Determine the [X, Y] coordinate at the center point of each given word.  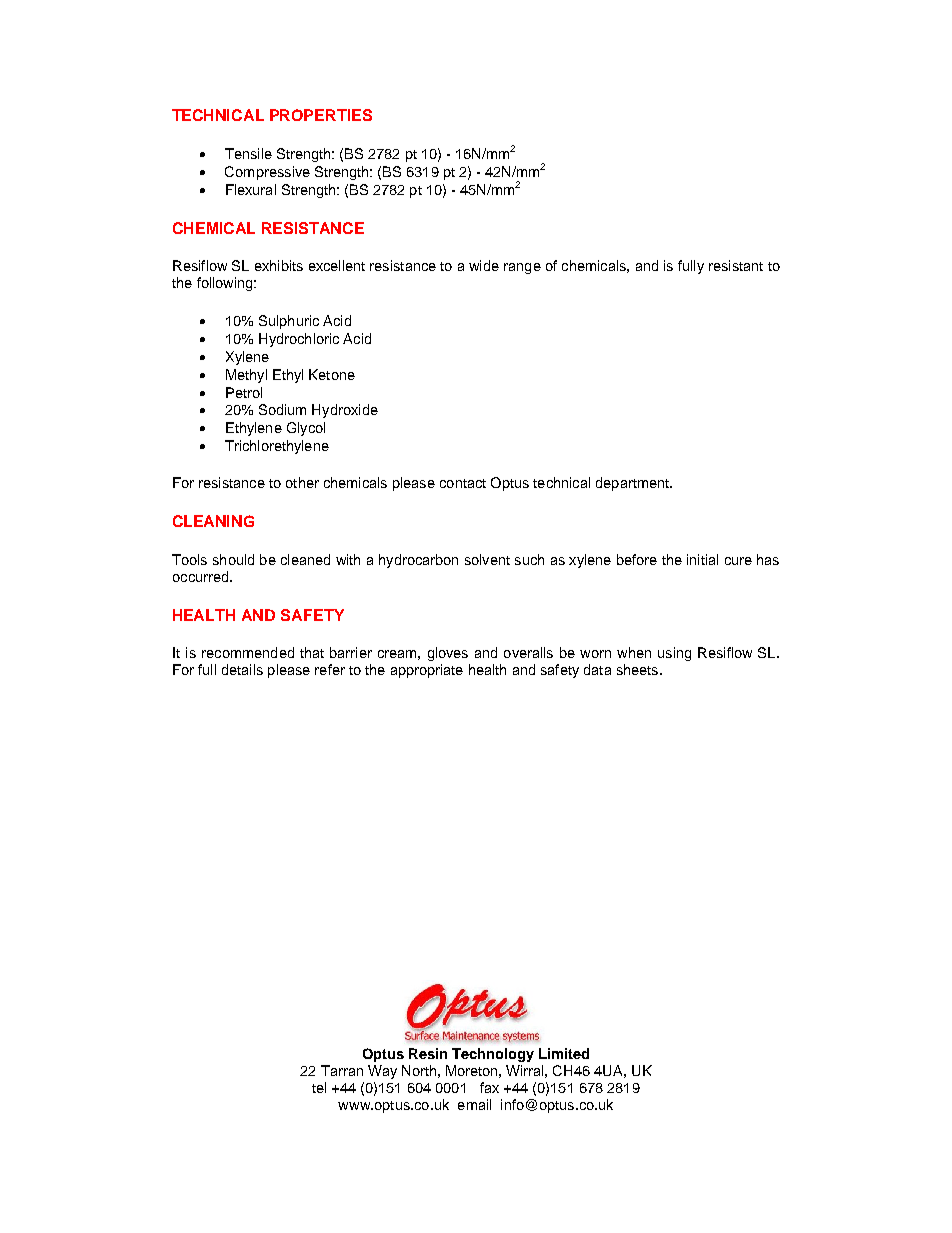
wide [484, 265]
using [674, 654]
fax [489, 1087]
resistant [736, 265]
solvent [487, 559]
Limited [564, 1053]
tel [319, 1087]
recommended [248, 652]
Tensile [248, 153]
